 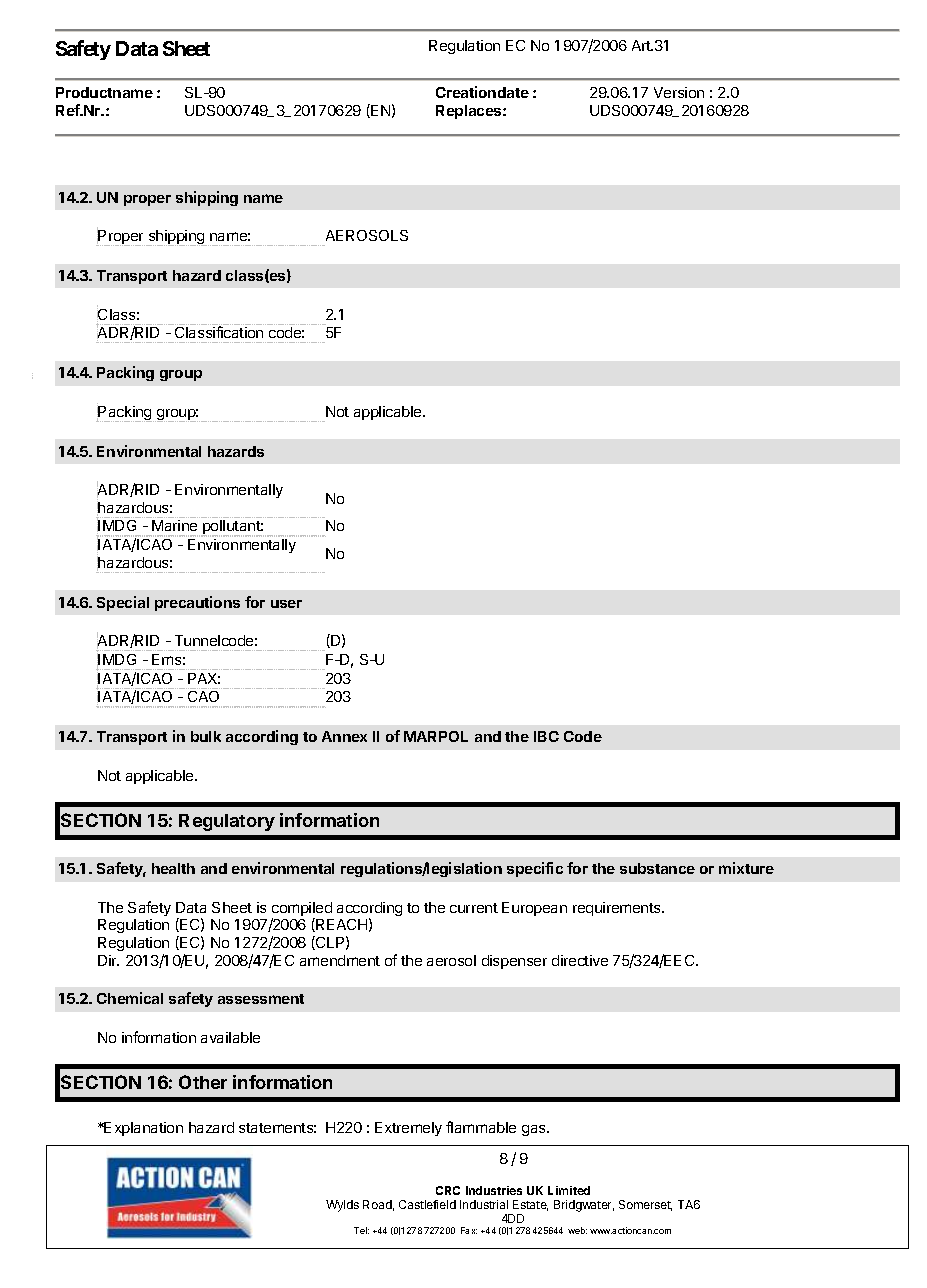 I want to click on IBC, so click(x=546, y=736).
